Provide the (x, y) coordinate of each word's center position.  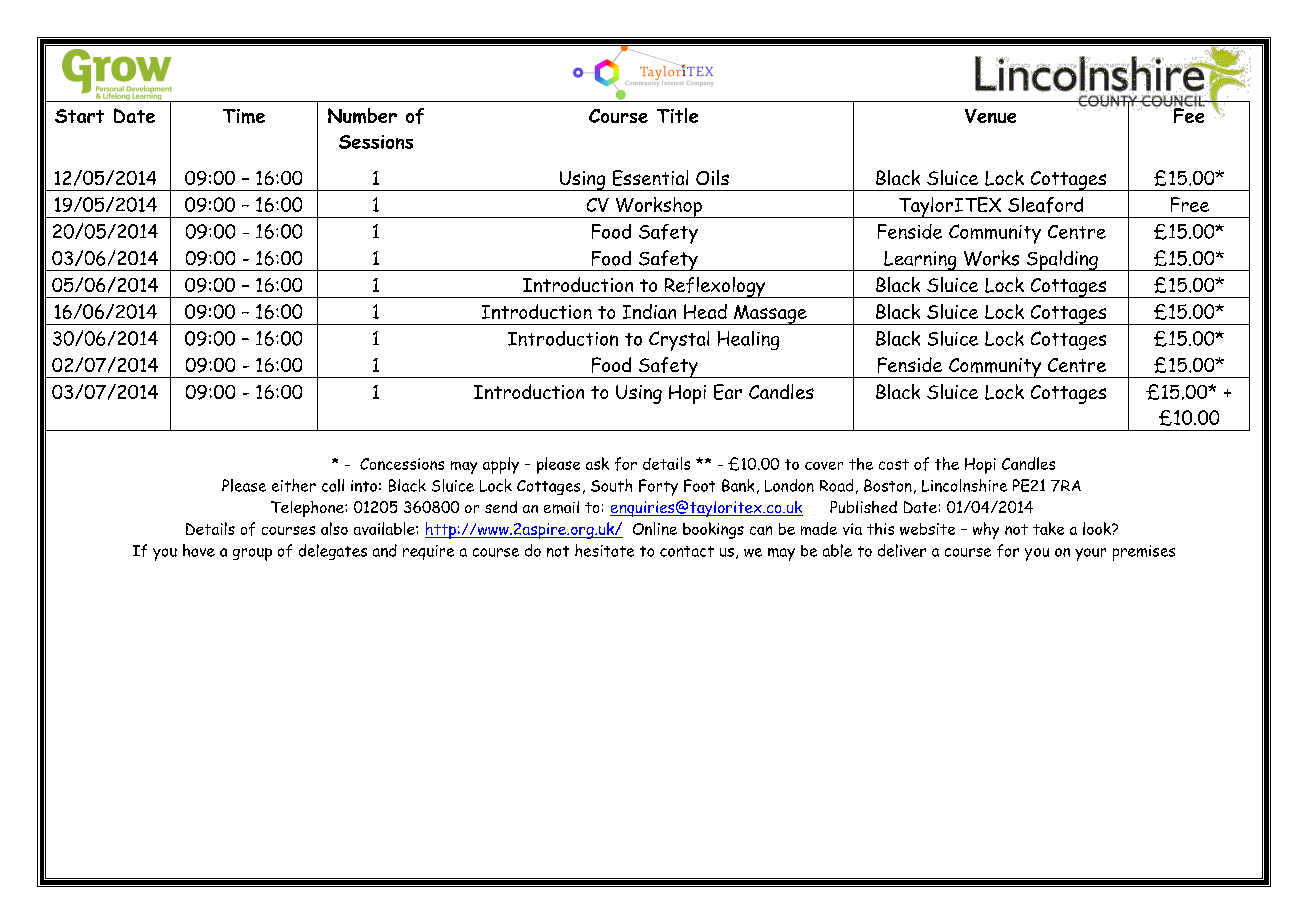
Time (244, 116)
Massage (770, 315)
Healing (748, 340)
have (199, 550)
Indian (649, 311)
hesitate (604, 550)
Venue (990, 116)
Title (677, 115)
